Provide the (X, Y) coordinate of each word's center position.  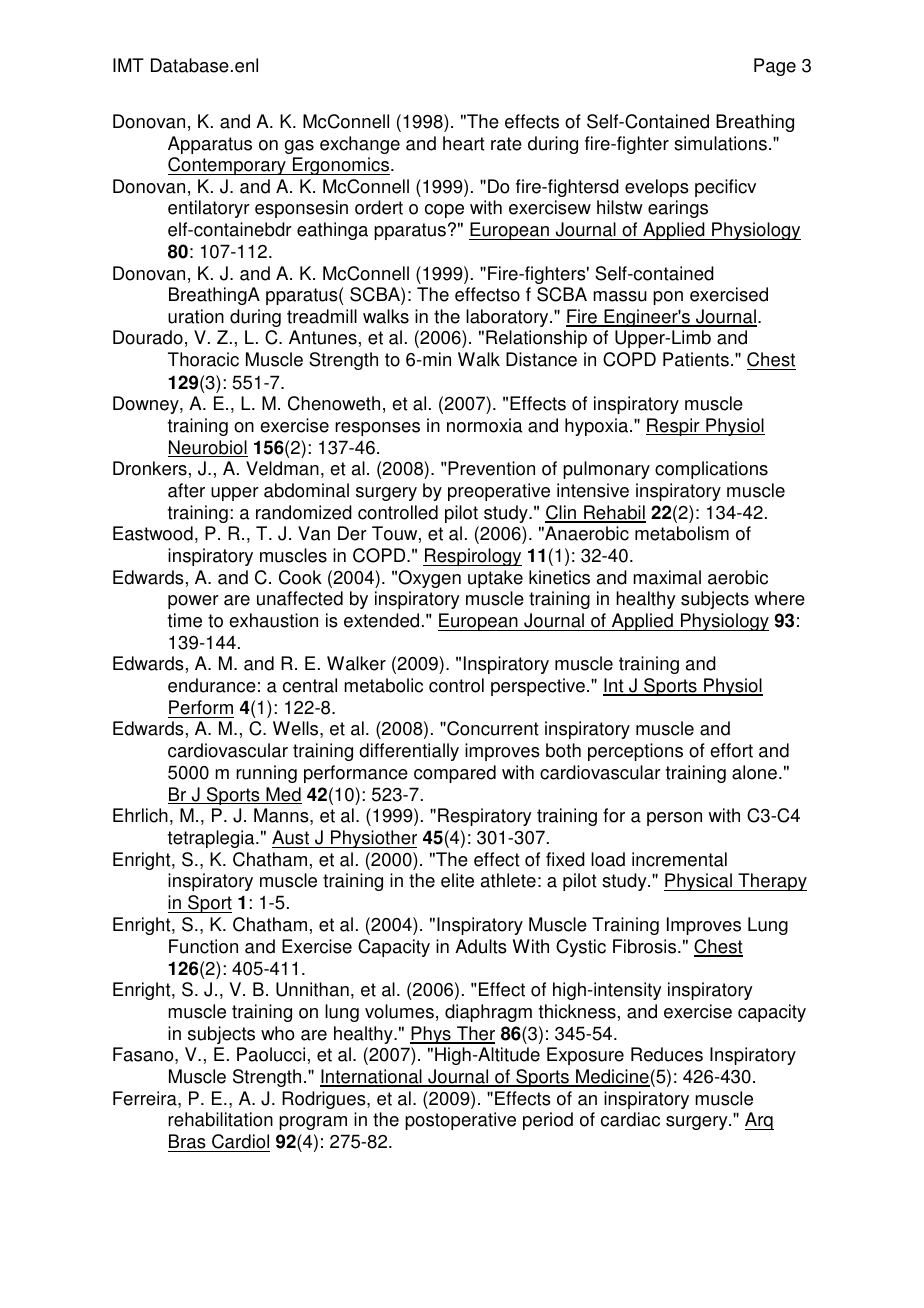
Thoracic (203, 359)
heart (464, 143)
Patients (696, 359)
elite (457, 880)
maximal (667, 577)
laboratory (508, 318)
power (193, 602)
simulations (720, 143)
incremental (679, 859)
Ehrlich (140, 815)
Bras (187, 1141)
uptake (495, 579)
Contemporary (228, 166)
